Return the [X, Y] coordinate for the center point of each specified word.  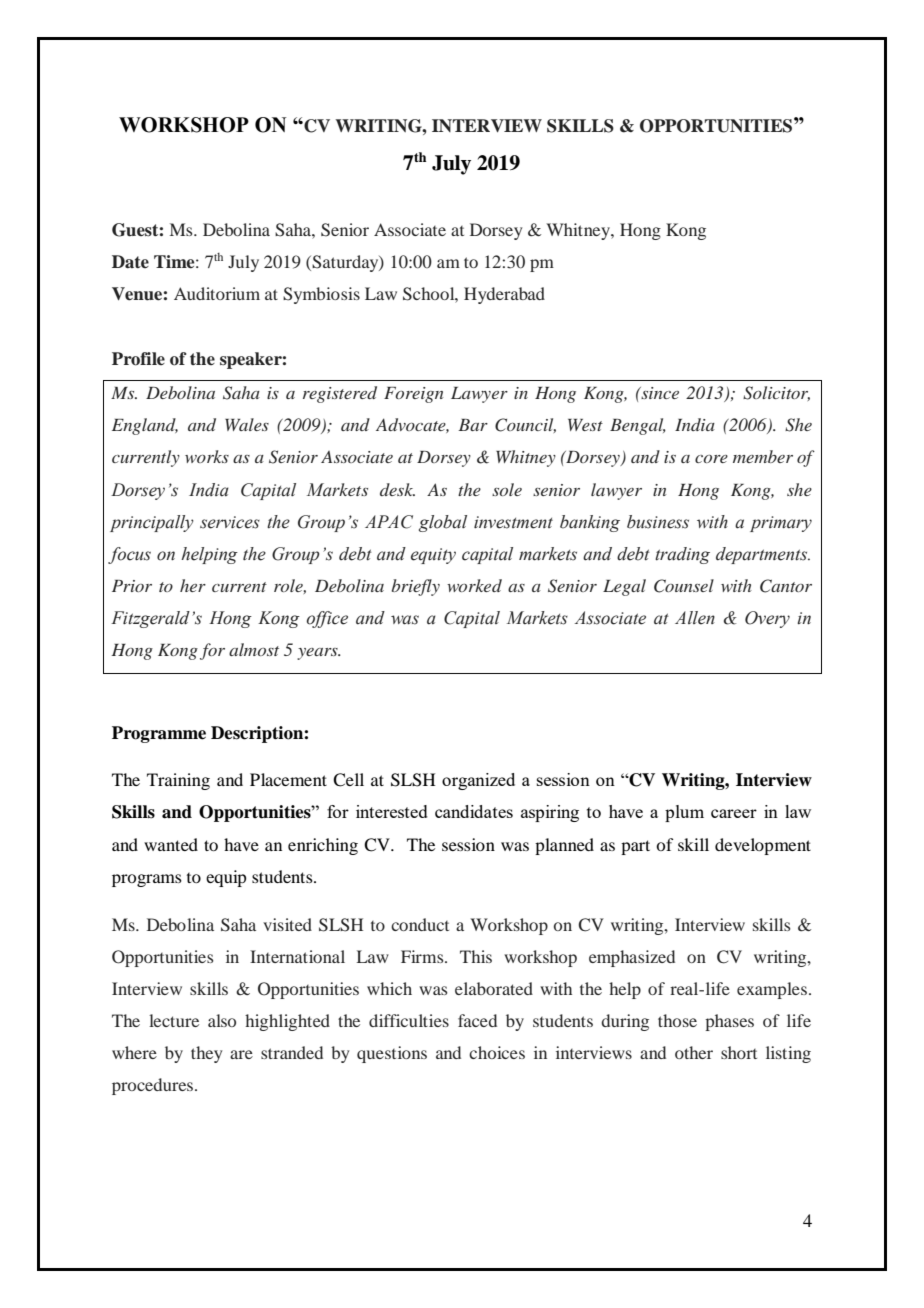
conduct [420, 924]
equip [226, 878]
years [318, 654]
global [443, 523]
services [230, 522]
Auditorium [217, 293]
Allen [695, 618]
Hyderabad [504, 295]
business [658, 522]
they [206, 1054]
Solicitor [776, 393]
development [763, 846]
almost [254, 649]
